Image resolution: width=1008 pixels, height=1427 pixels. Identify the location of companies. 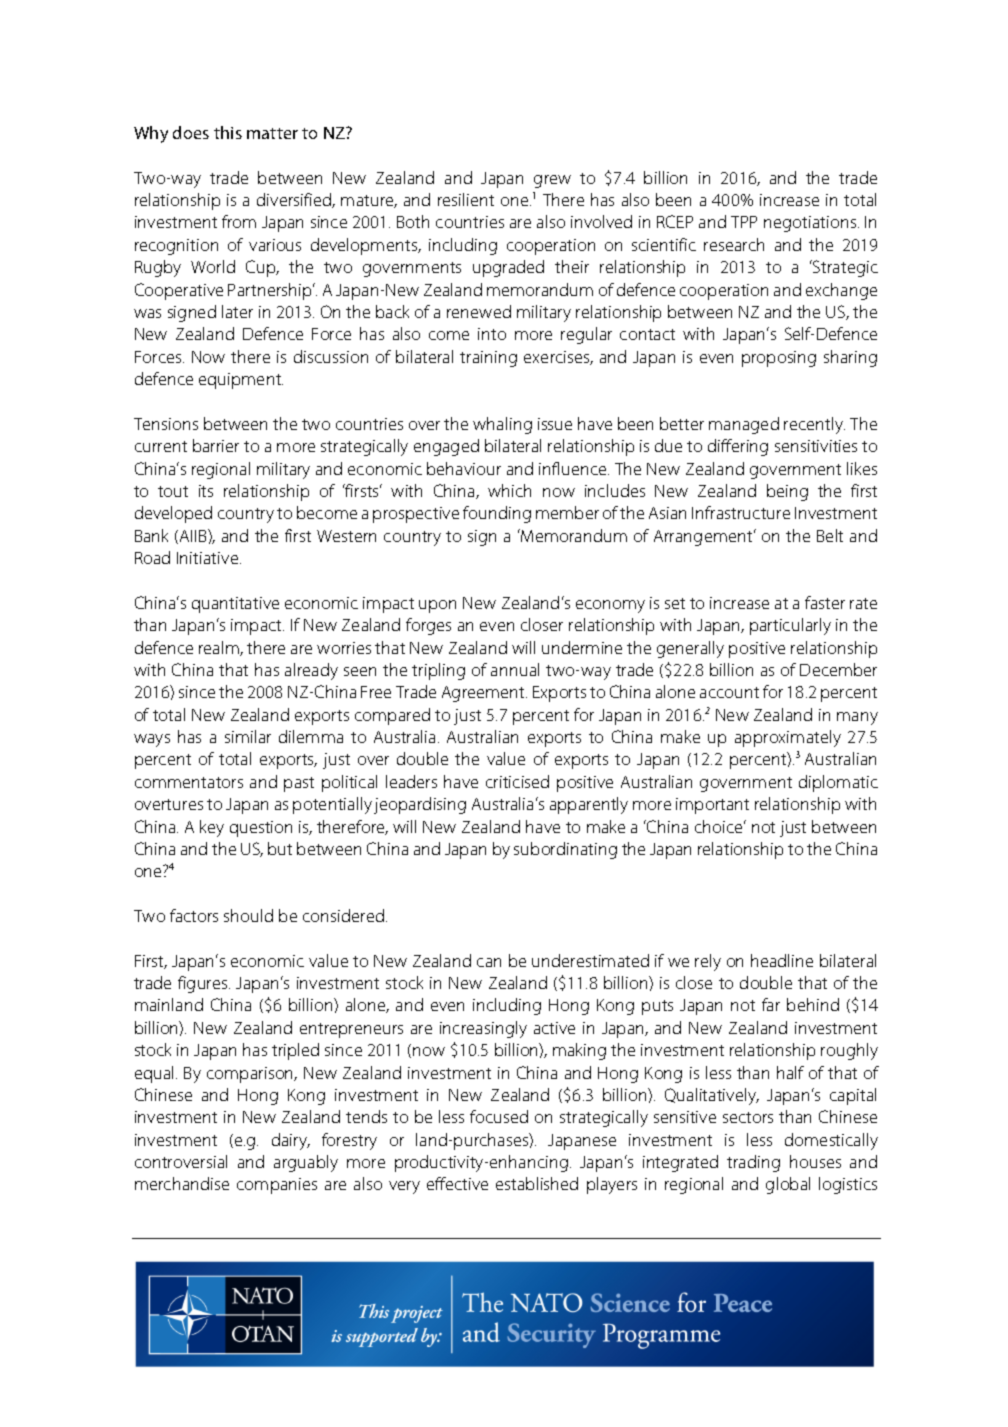
(277, 1186).
